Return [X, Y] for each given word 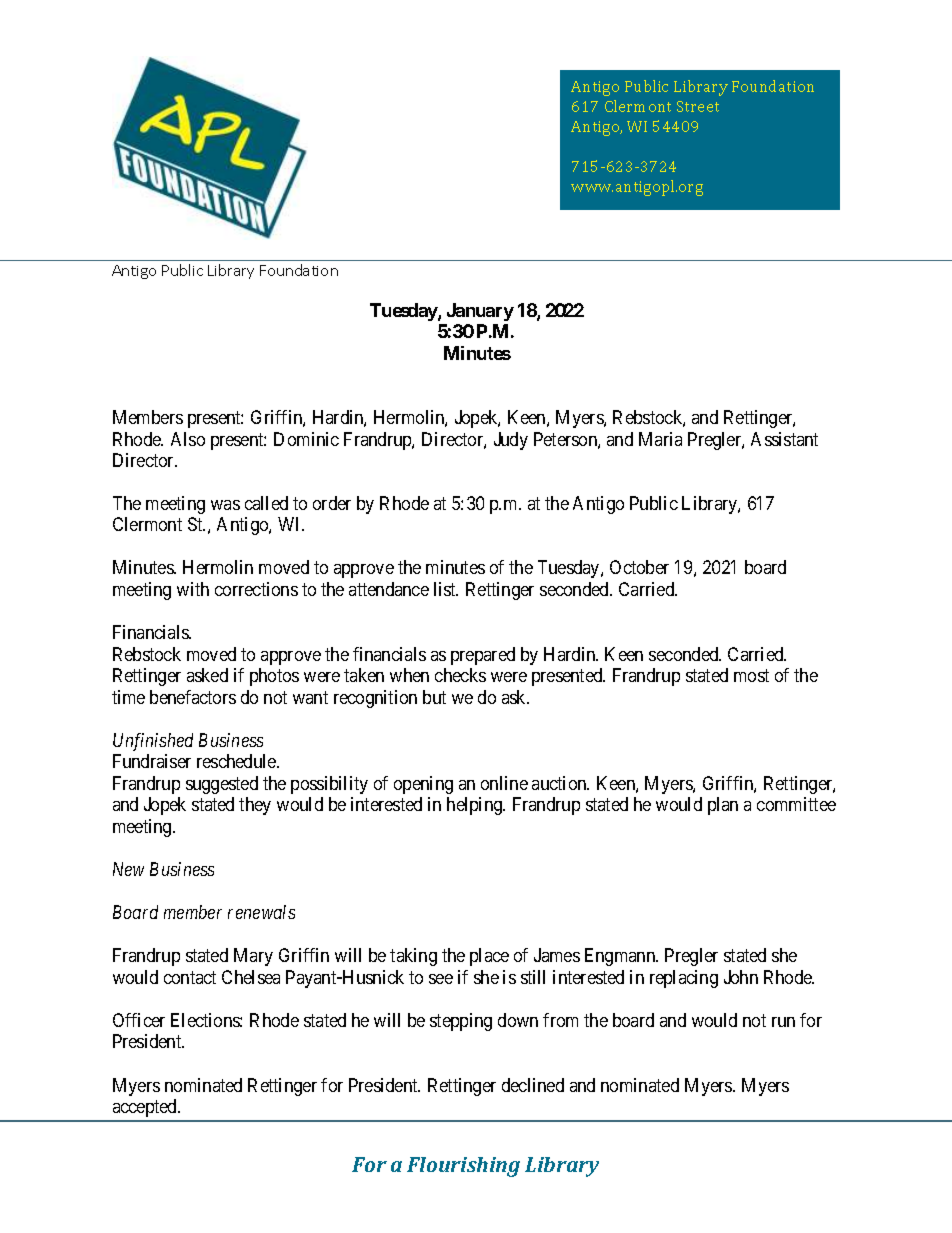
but [434, 697]
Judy [511, 441]
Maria [660, 439]
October [639, 567]
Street [698, 106]
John [741, 977]
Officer [139, 1020]
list [446, 589]
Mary [253, 957]
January [480, 312]
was [225, 505]
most [751, 675]
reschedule [237, 761]
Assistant [784, 439]
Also [188, 439]
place [489, 957]
